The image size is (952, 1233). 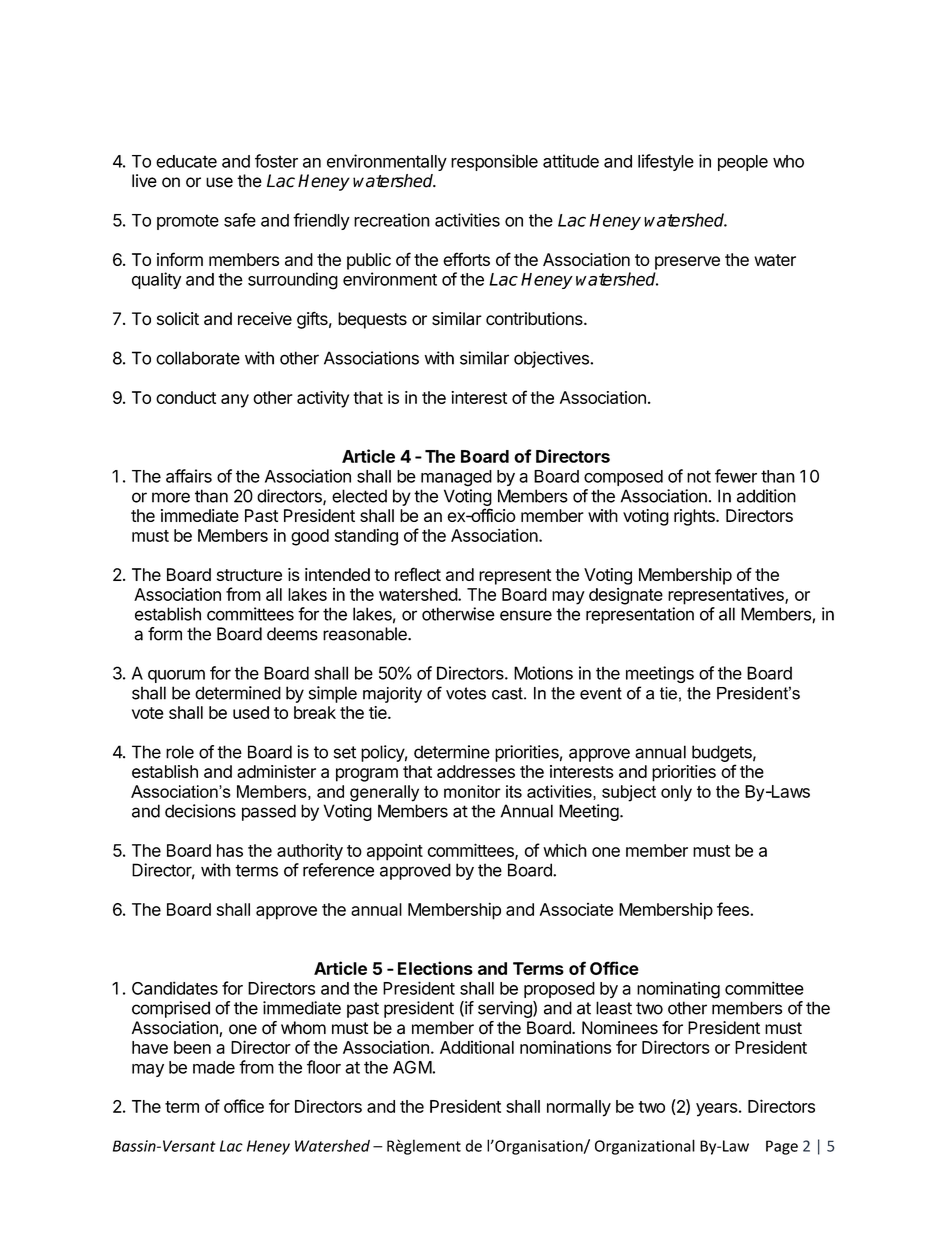 What do you see at coordinates (494, 162) in the screenshot?
I see `responsible` at bounding box center [494, 162].
